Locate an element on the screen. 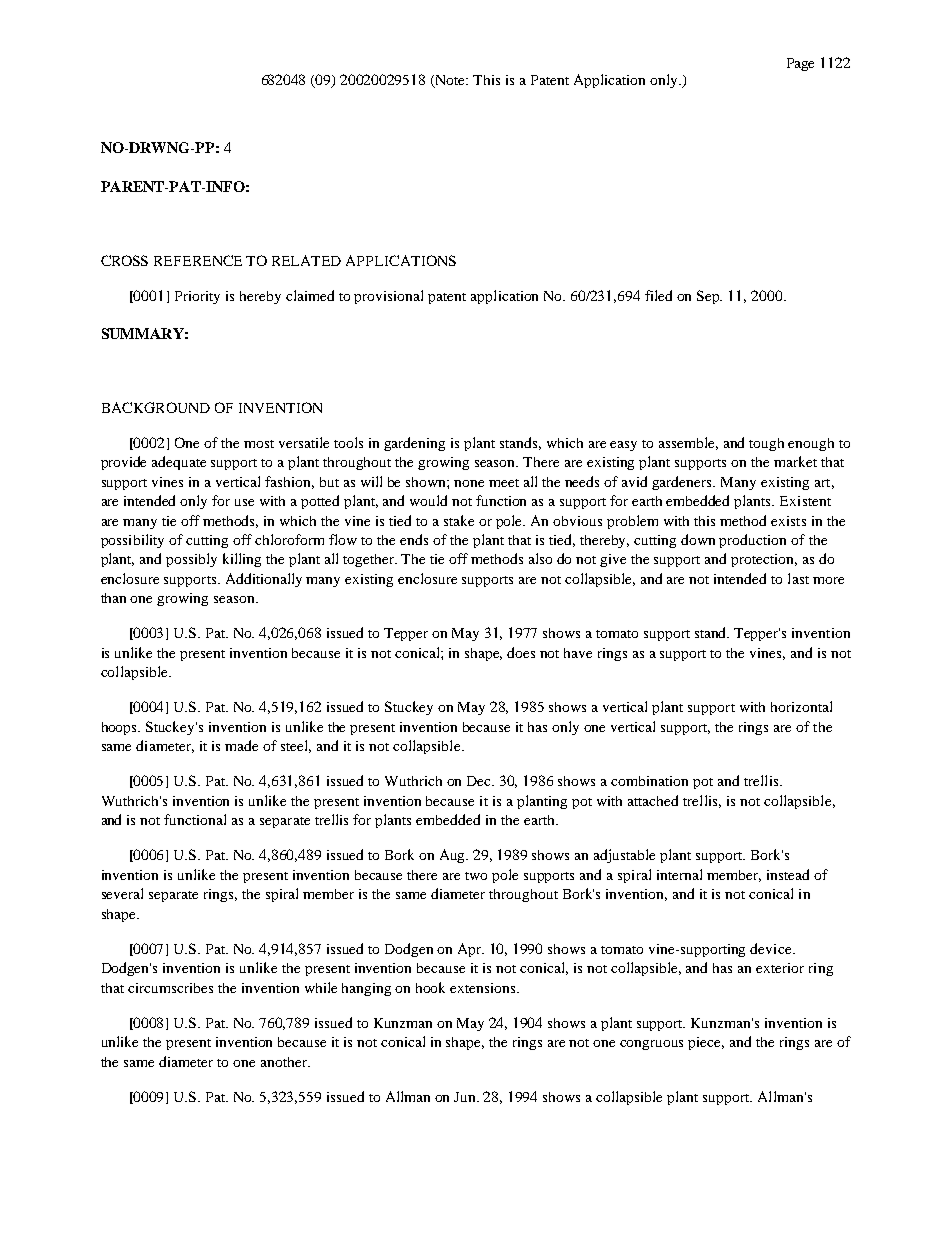  also is located at coordinates (540, 558).
